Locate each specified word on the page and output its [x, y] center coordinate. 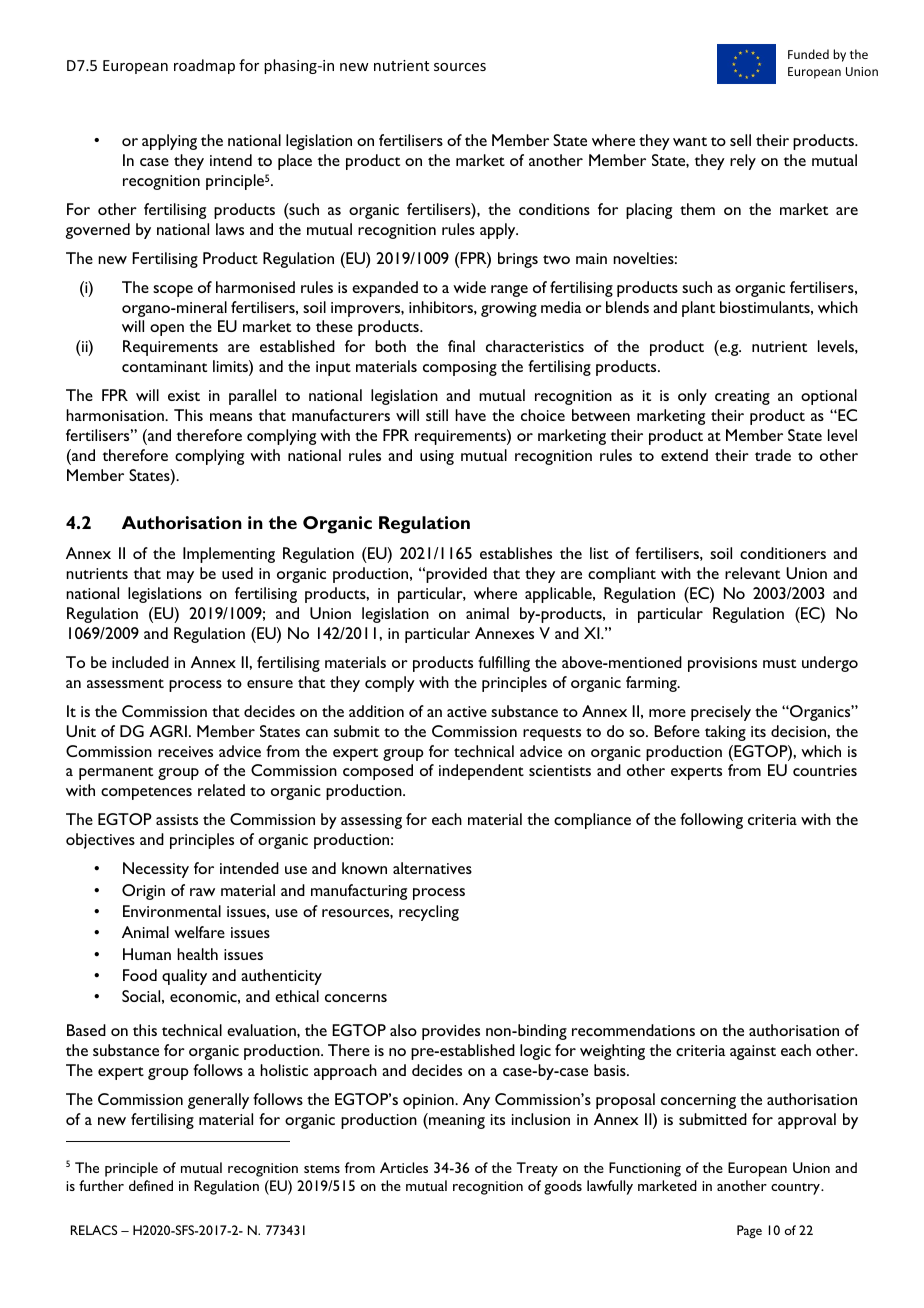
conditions [554, 209]
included [140, 662]
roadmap [204, 66]
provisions [722, 664]
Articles [404, 1167]
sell [740, 140]
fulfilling [504, 664]
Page [749, 1231]
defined [151, 1185]
